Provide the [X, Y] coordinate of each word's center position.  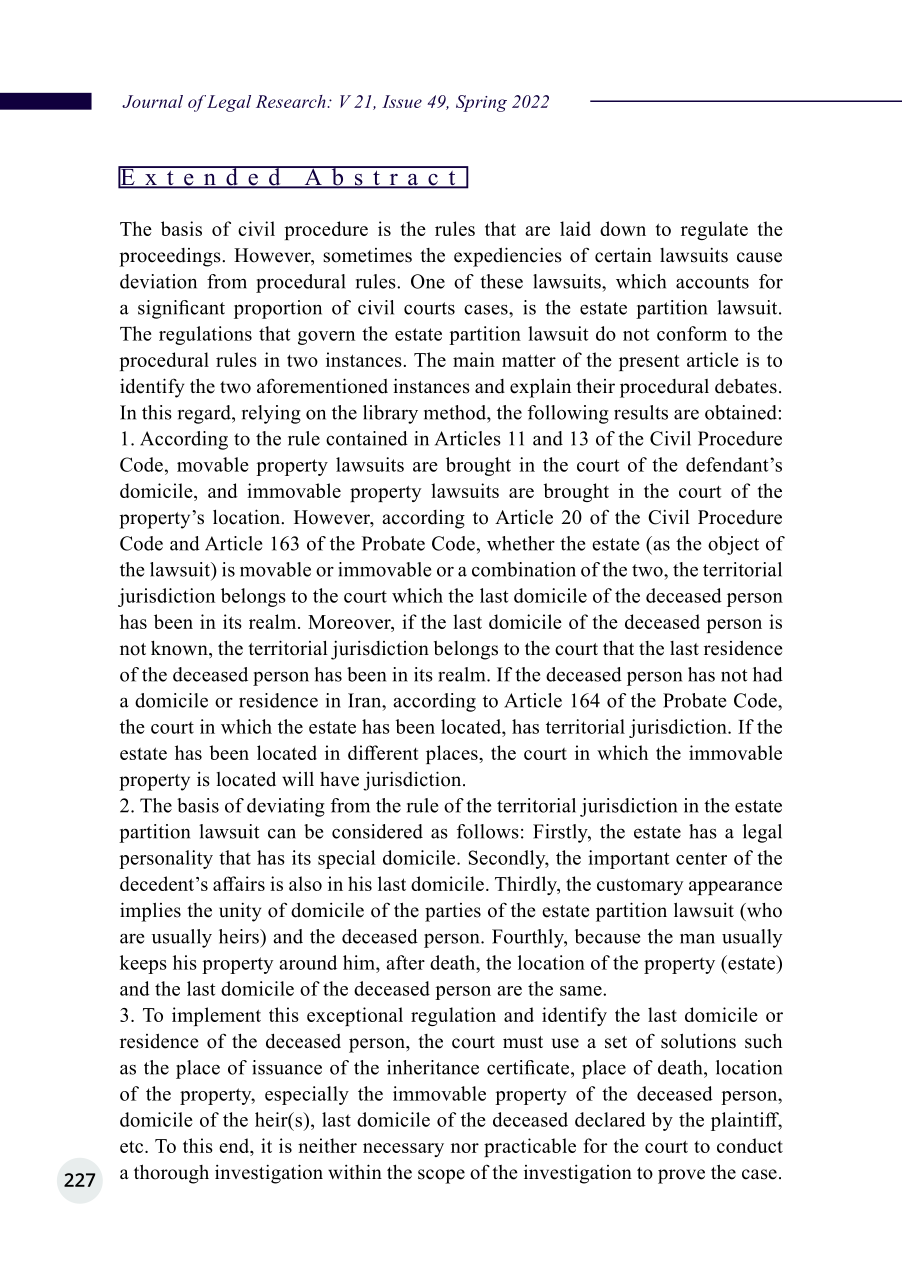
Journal [152, 101]
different [383, 752]
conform [692, 333]
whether [521, 543]
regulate [714, 230]
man [697, 939]
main [474, 359]
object [733, 545]
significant [181, 309]
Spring [481, 103]
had [768, 674]
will [298, 778]
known [180, 649]
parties [453, 912]
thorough [171, 1174]
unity [240, 912]
